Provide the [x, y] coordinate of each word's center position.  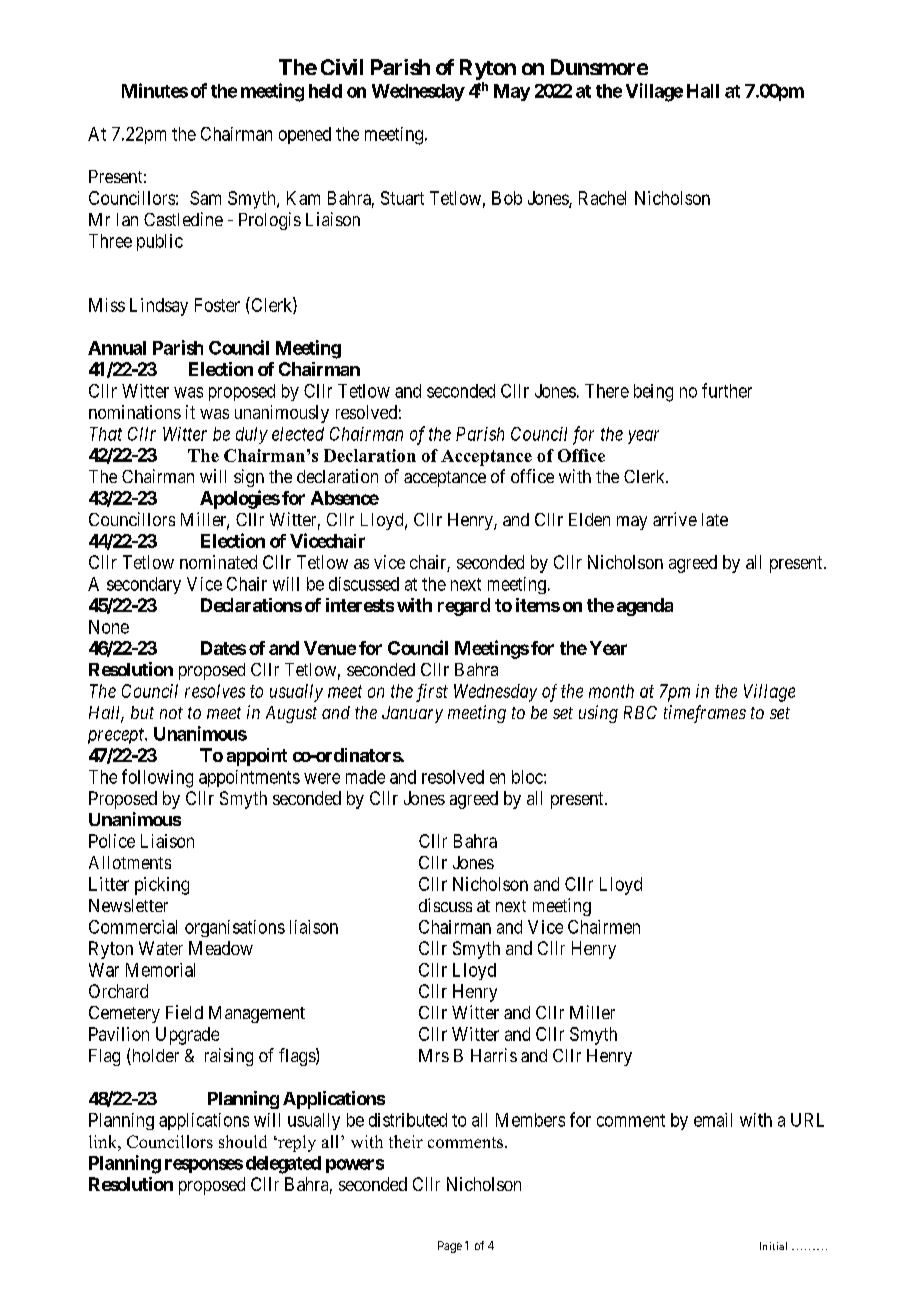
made [365, 777]
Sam [205, 198]
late [715, 519]
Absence [345, 498]
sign [249, 478]
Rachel [602, 198]
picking [162, 886]
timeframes [705, 714]
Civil [342, 67]
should [243, 1141]
